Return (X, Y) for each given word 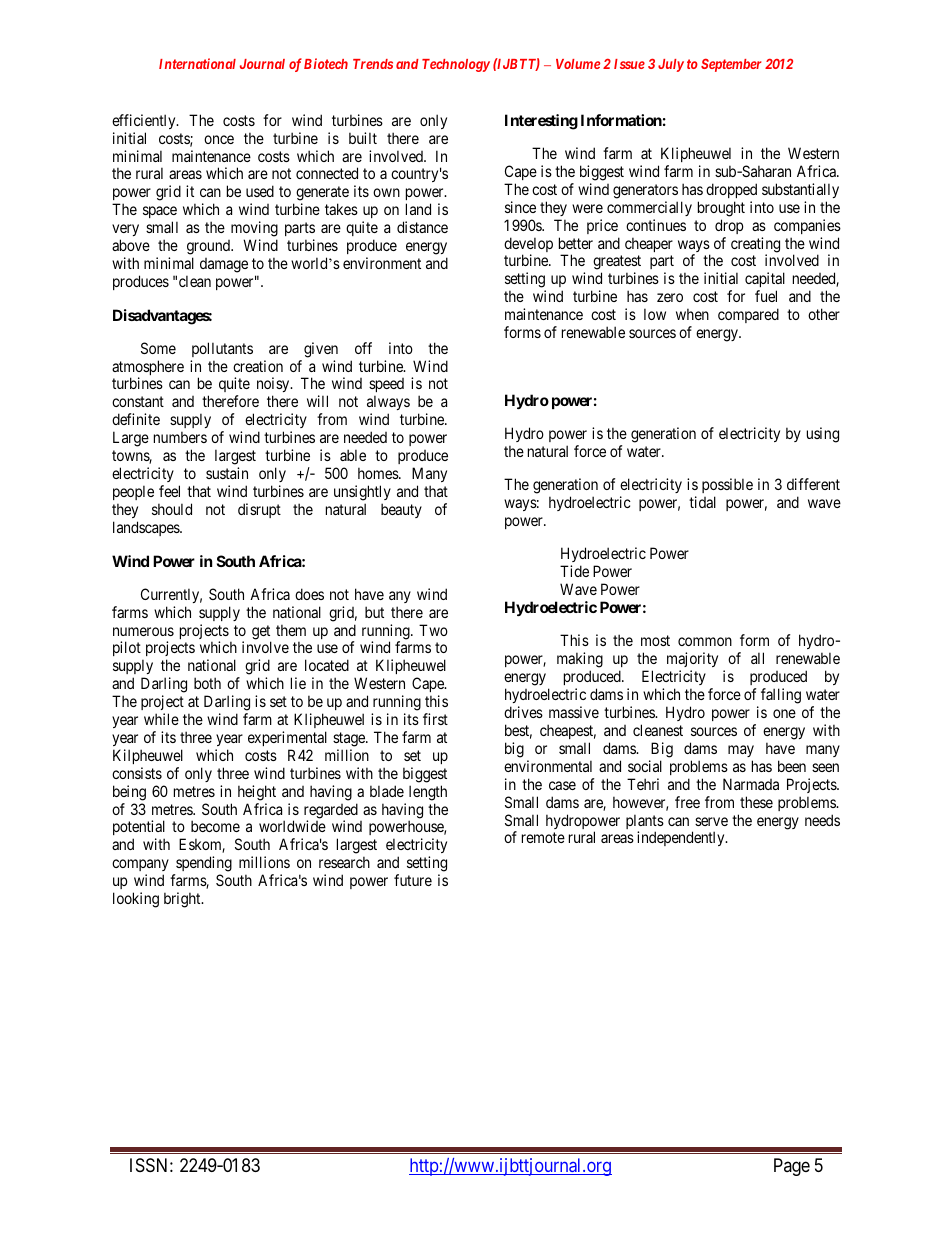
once (219, 139)
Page (792, 1167)
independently (682, 838)
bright (183, 900)
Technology (456, 65)
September (731, 65)
